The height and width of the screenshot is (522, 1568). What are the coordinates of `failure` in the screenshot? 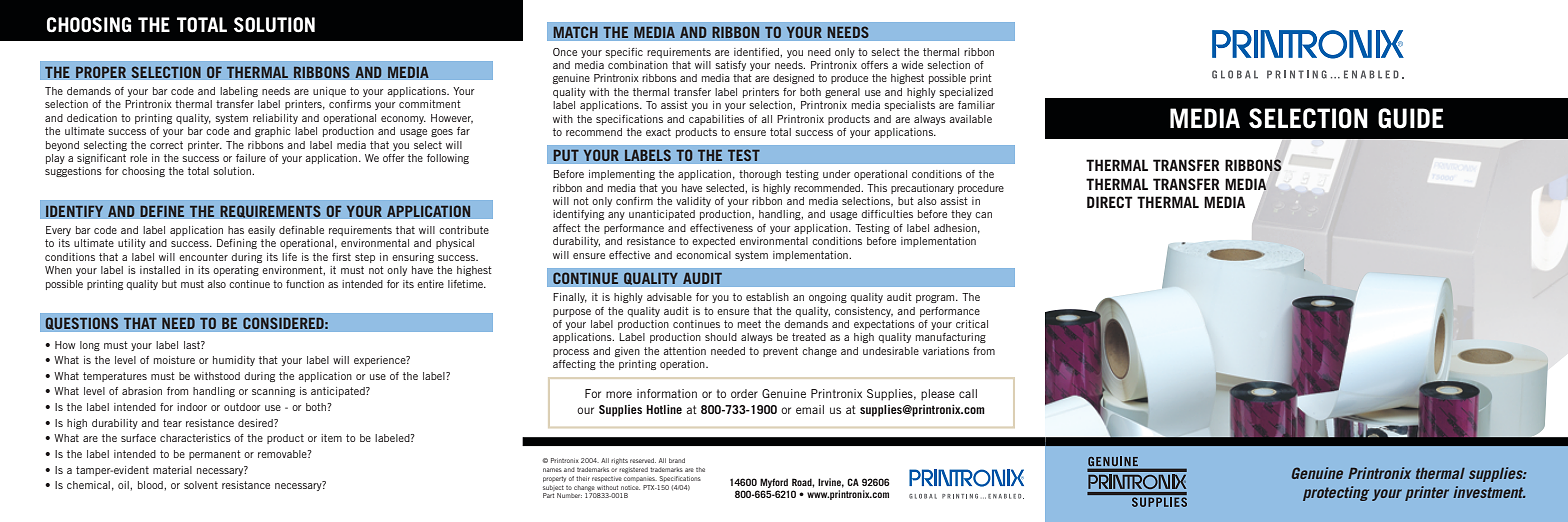 It's located at (251, 158).
